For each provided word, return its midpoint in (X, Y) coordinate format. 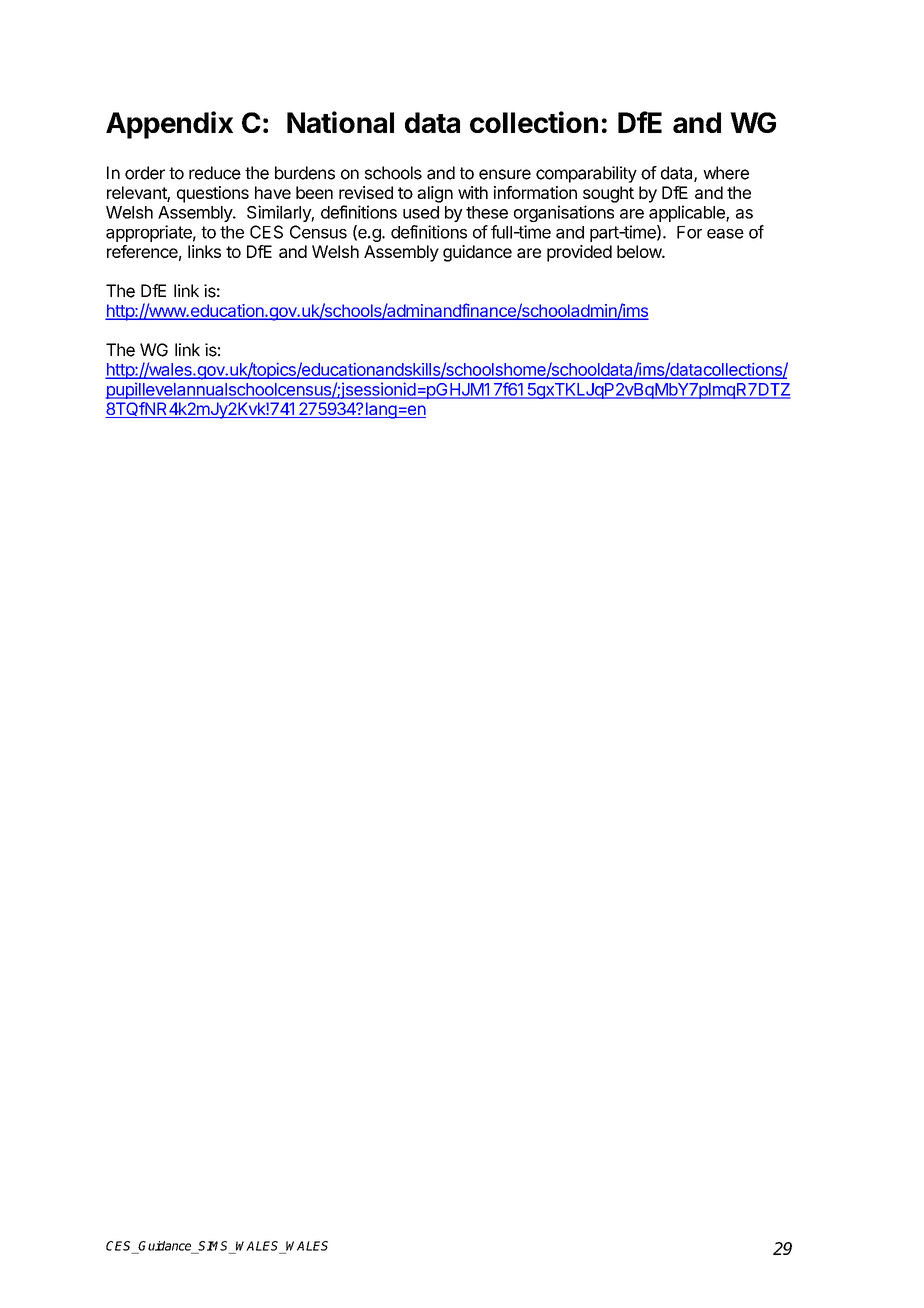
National (340, 122)
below (640, 251)
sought (608, 194)
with (473, 192)
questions (213, 194)
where (726, 173)
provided (579, 253)
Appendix (169, 125)
